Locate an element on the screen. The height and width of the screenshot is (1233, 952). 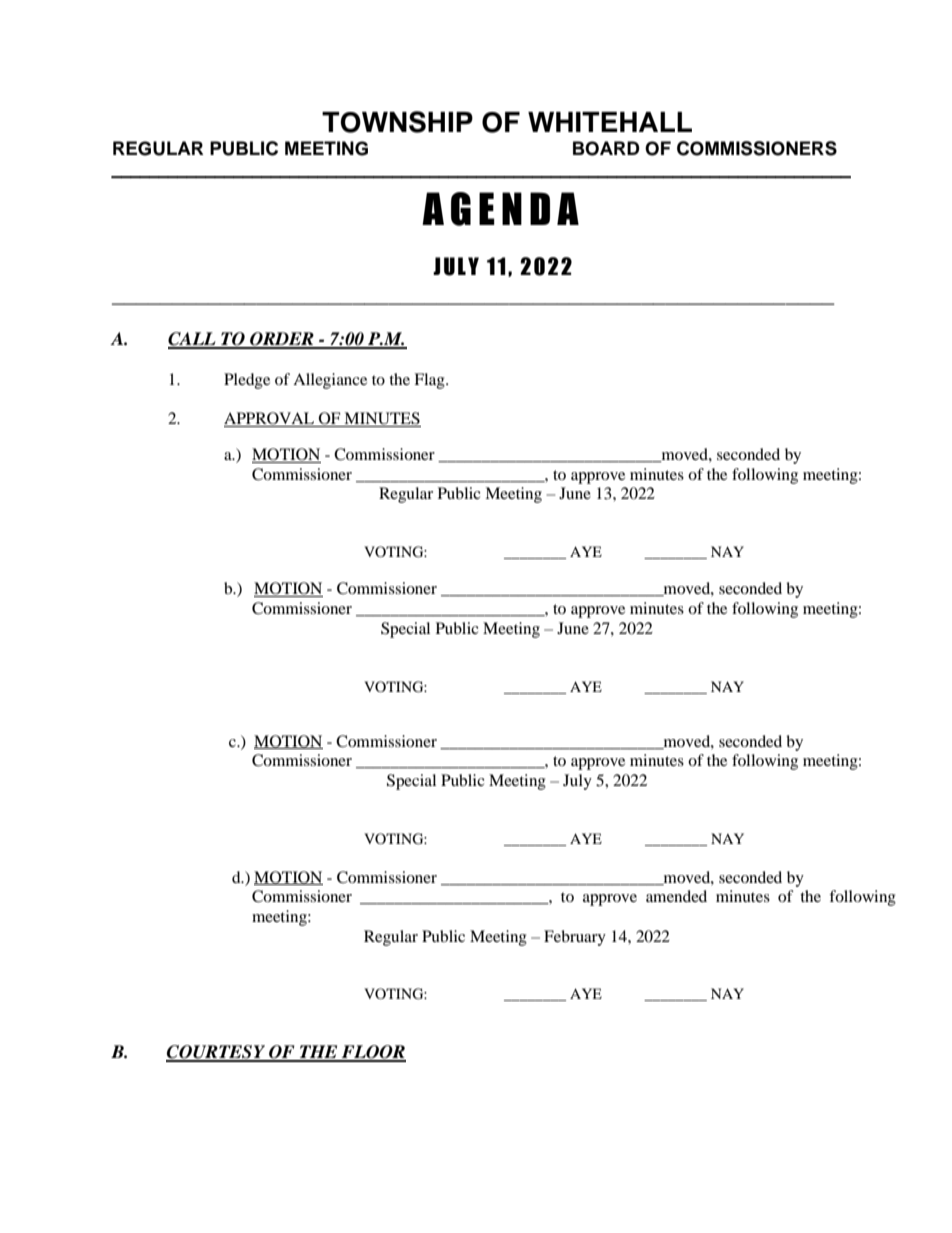
ORDER is located at coordinates (282, 340).
